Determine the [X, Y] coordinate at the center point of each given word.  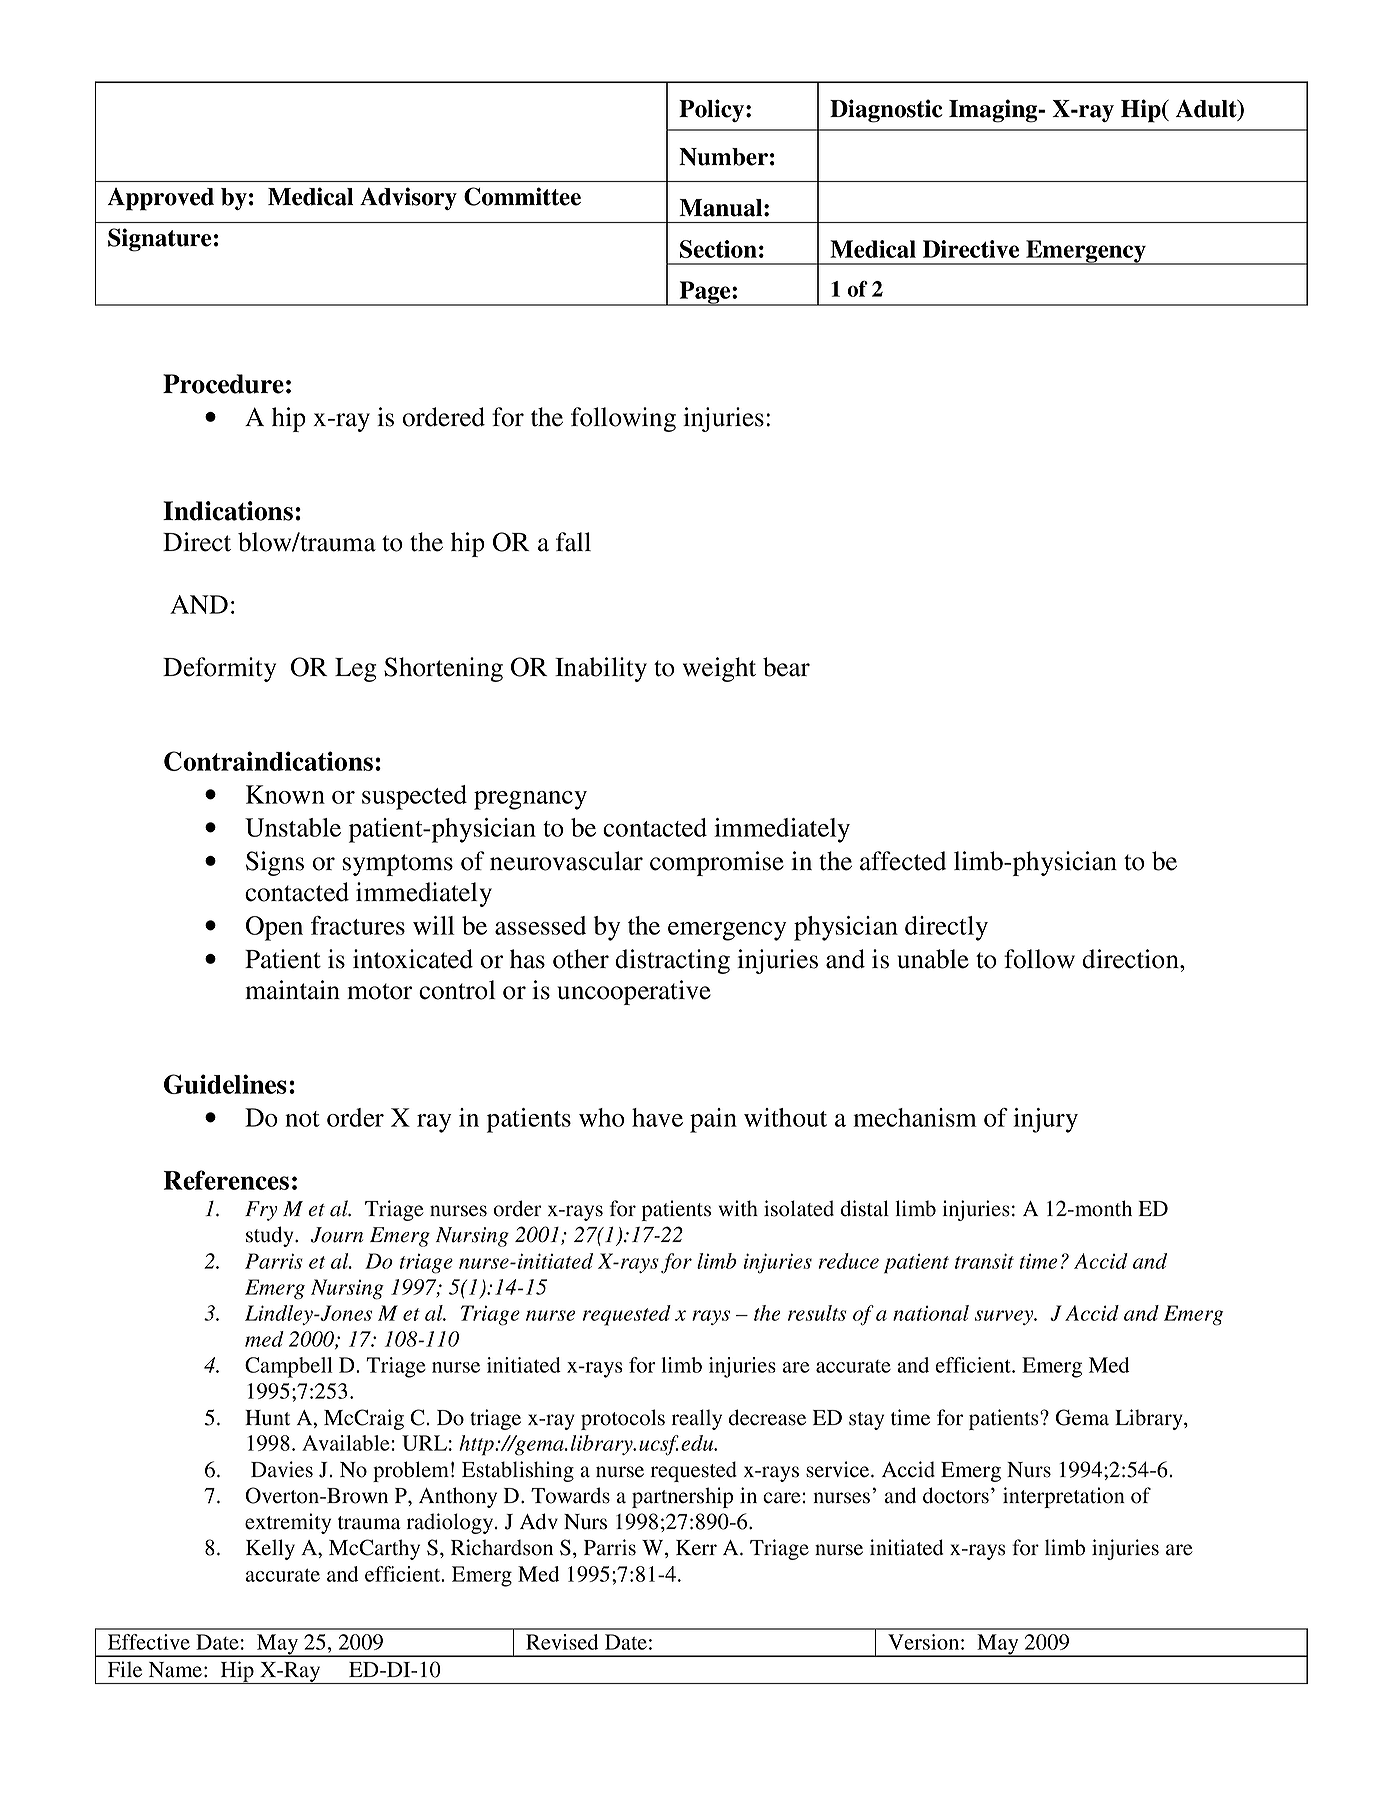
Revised [562, 1642]
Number [723, 157]
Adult [1207, 110]
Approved [161, 199]
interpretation [1064, 1497]
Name [175, 1670]
